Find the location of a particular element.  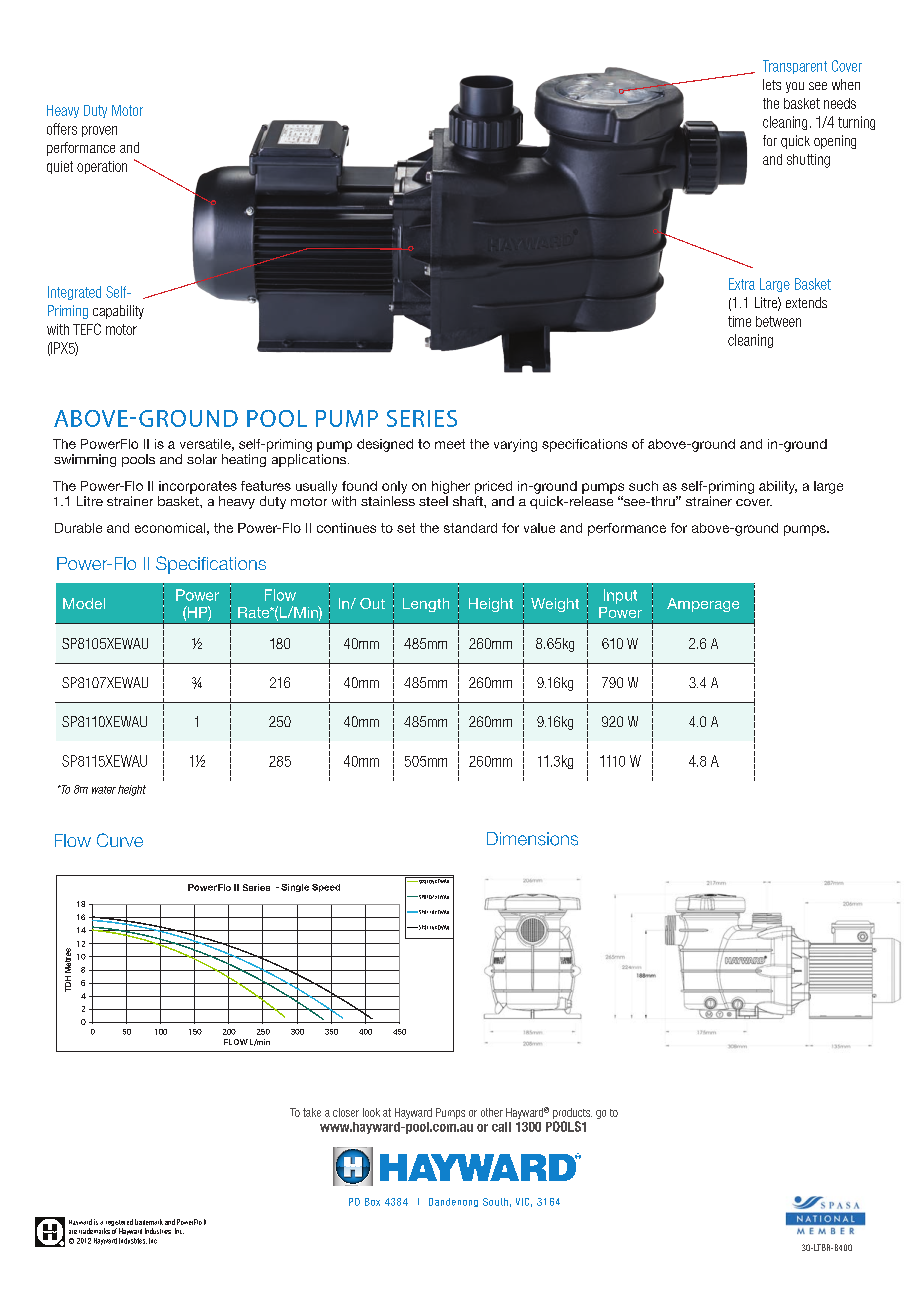

between is located at coordinates (778, 321).
